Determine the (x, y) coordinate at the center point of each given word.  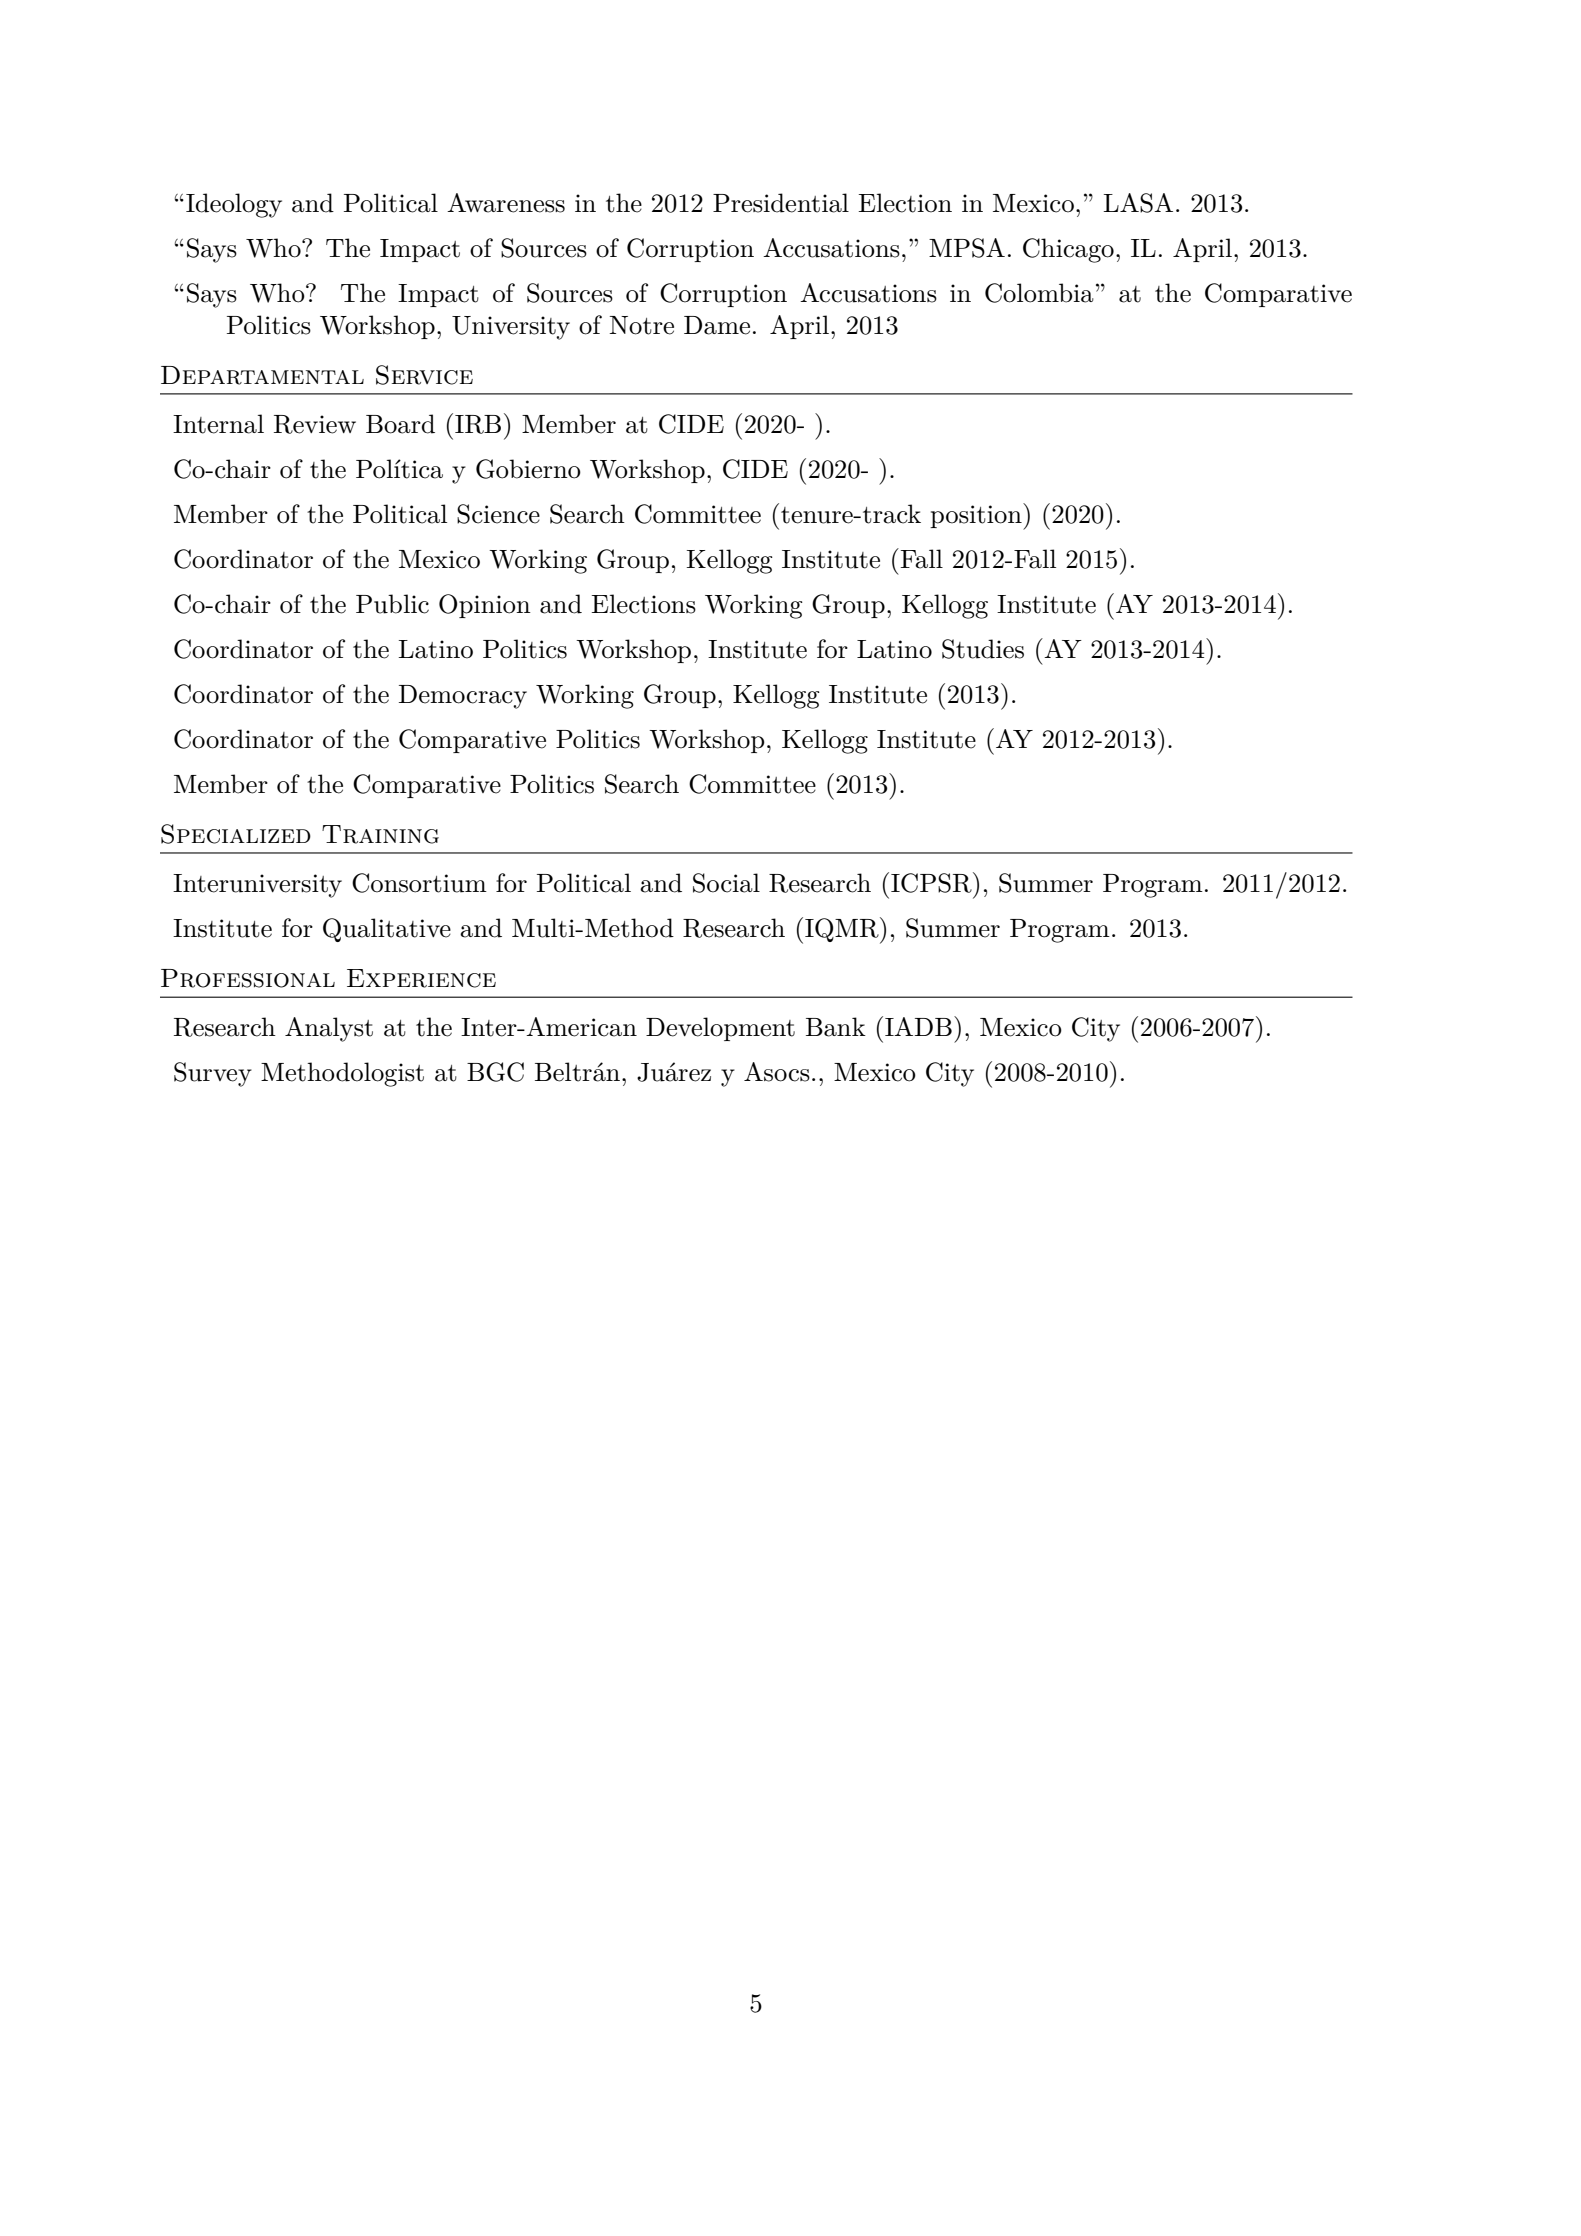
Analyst (329, 1029)
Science (498, 514)
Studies (983, 649)
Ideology (234, 205)
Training (380, 834)
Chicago (1068, 250)
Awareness (506, 203)
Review (315, 424)
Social (726, 883)
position (977, 516)
